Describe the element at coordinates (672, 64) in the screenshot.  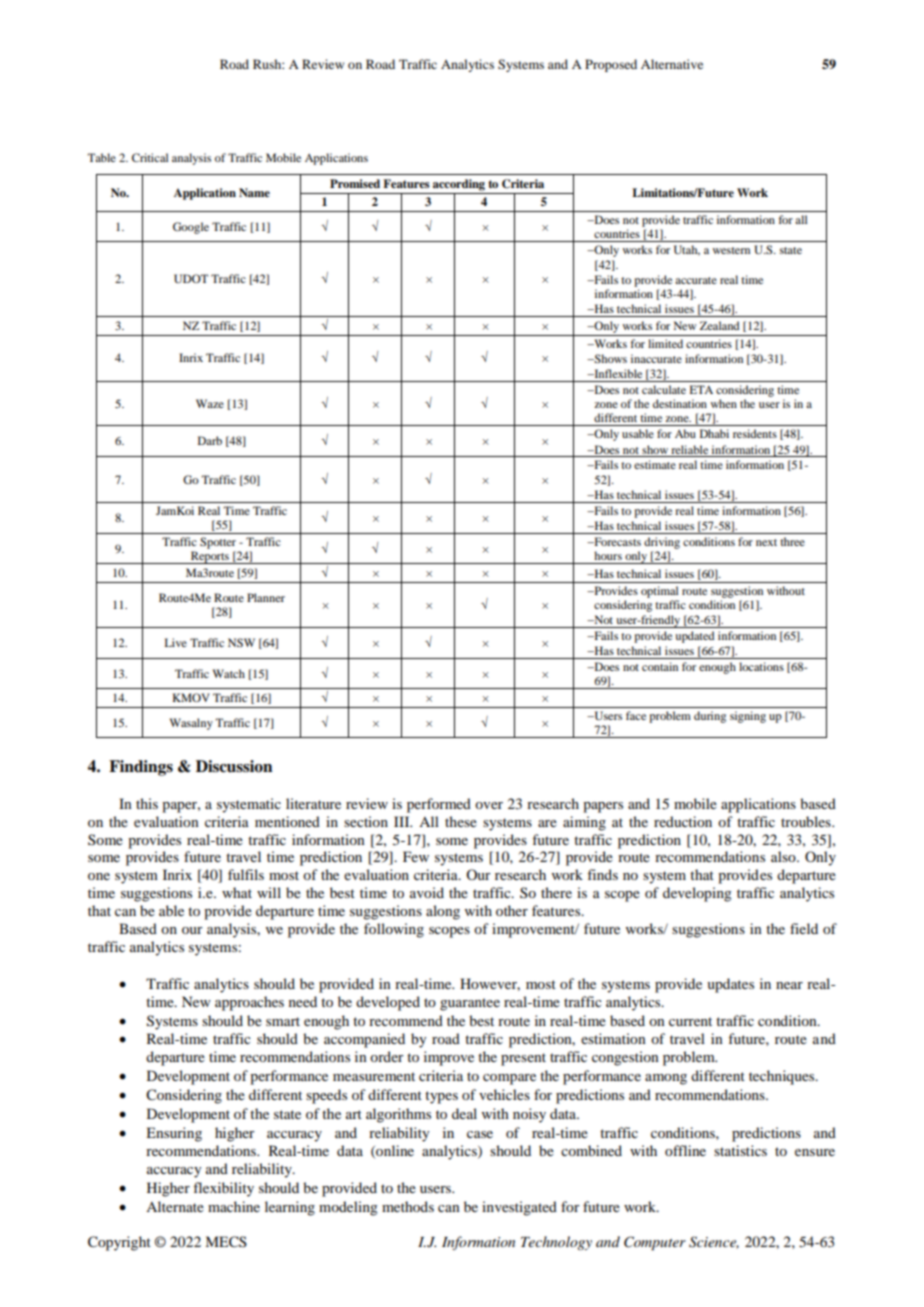
I see `Alternative` at that location.
